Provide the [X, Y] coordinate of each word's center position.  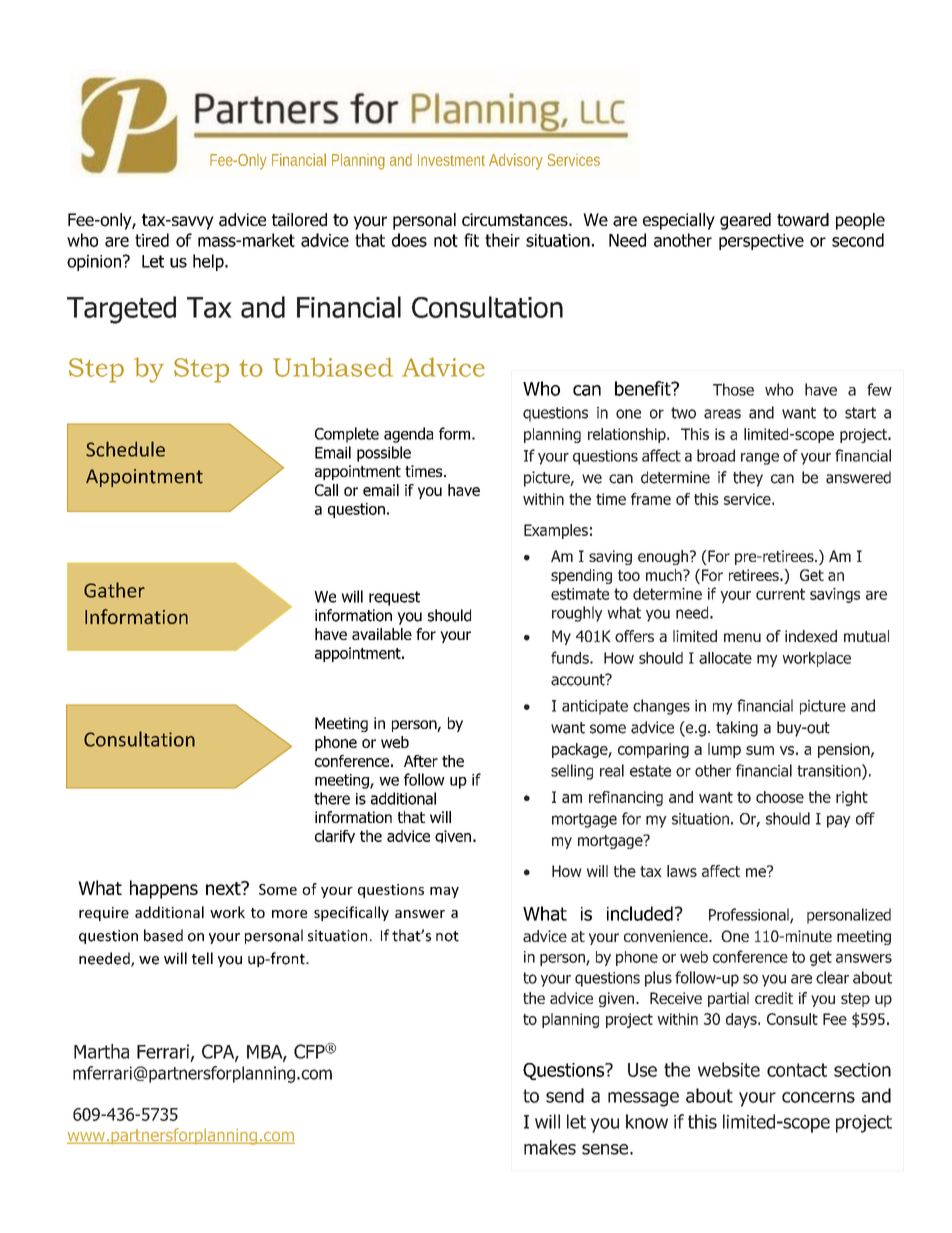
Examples [556, 531]
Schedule [125, 449]
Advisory [516, 161]
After [421, 761]
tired [152, 240]
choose [780, 797]
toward [803, 220]
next [224, 888]
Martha [101, 1051]
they [748, 479]
